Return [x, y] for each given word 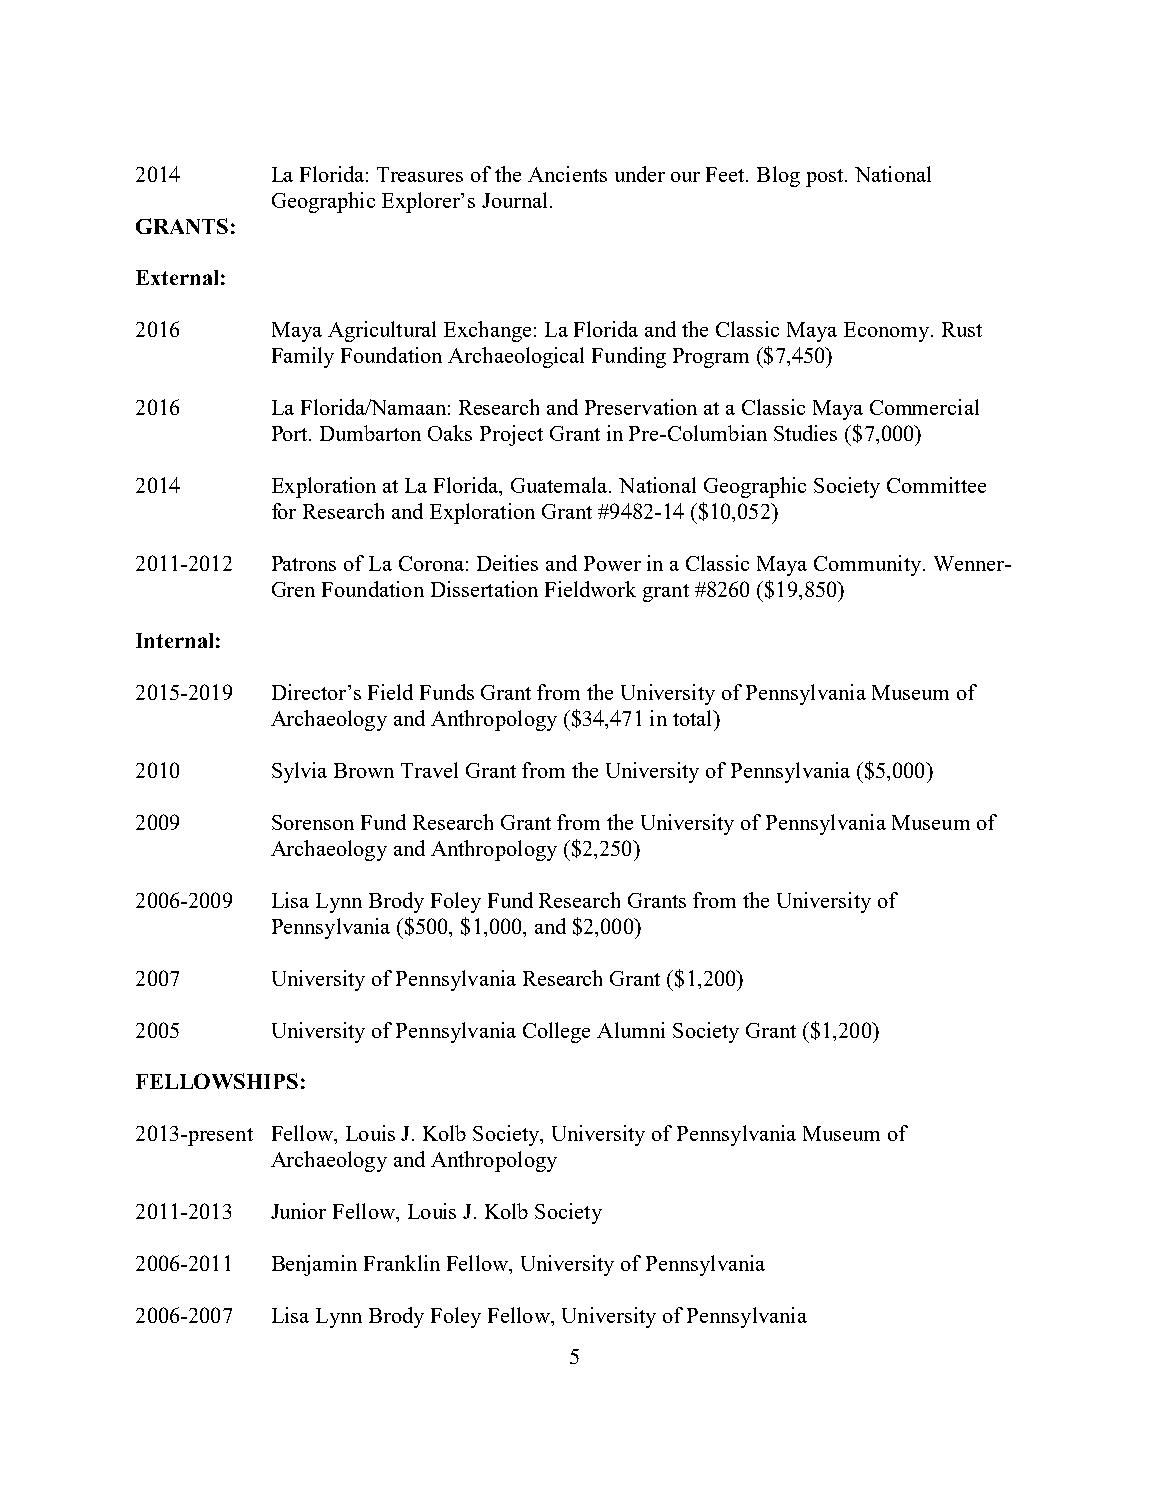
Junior [298, 1211]
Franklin [402, 1263]
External [177, 277]
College [556, 1032]
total [694, 718]
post [826, 178]
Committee [936, 485]
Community [869, 565]
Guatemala [560, 485]
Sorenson [313, 822]
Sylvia [299, 772]
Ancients [567, 174]
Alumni [631, 1030]
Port [291, 433]
